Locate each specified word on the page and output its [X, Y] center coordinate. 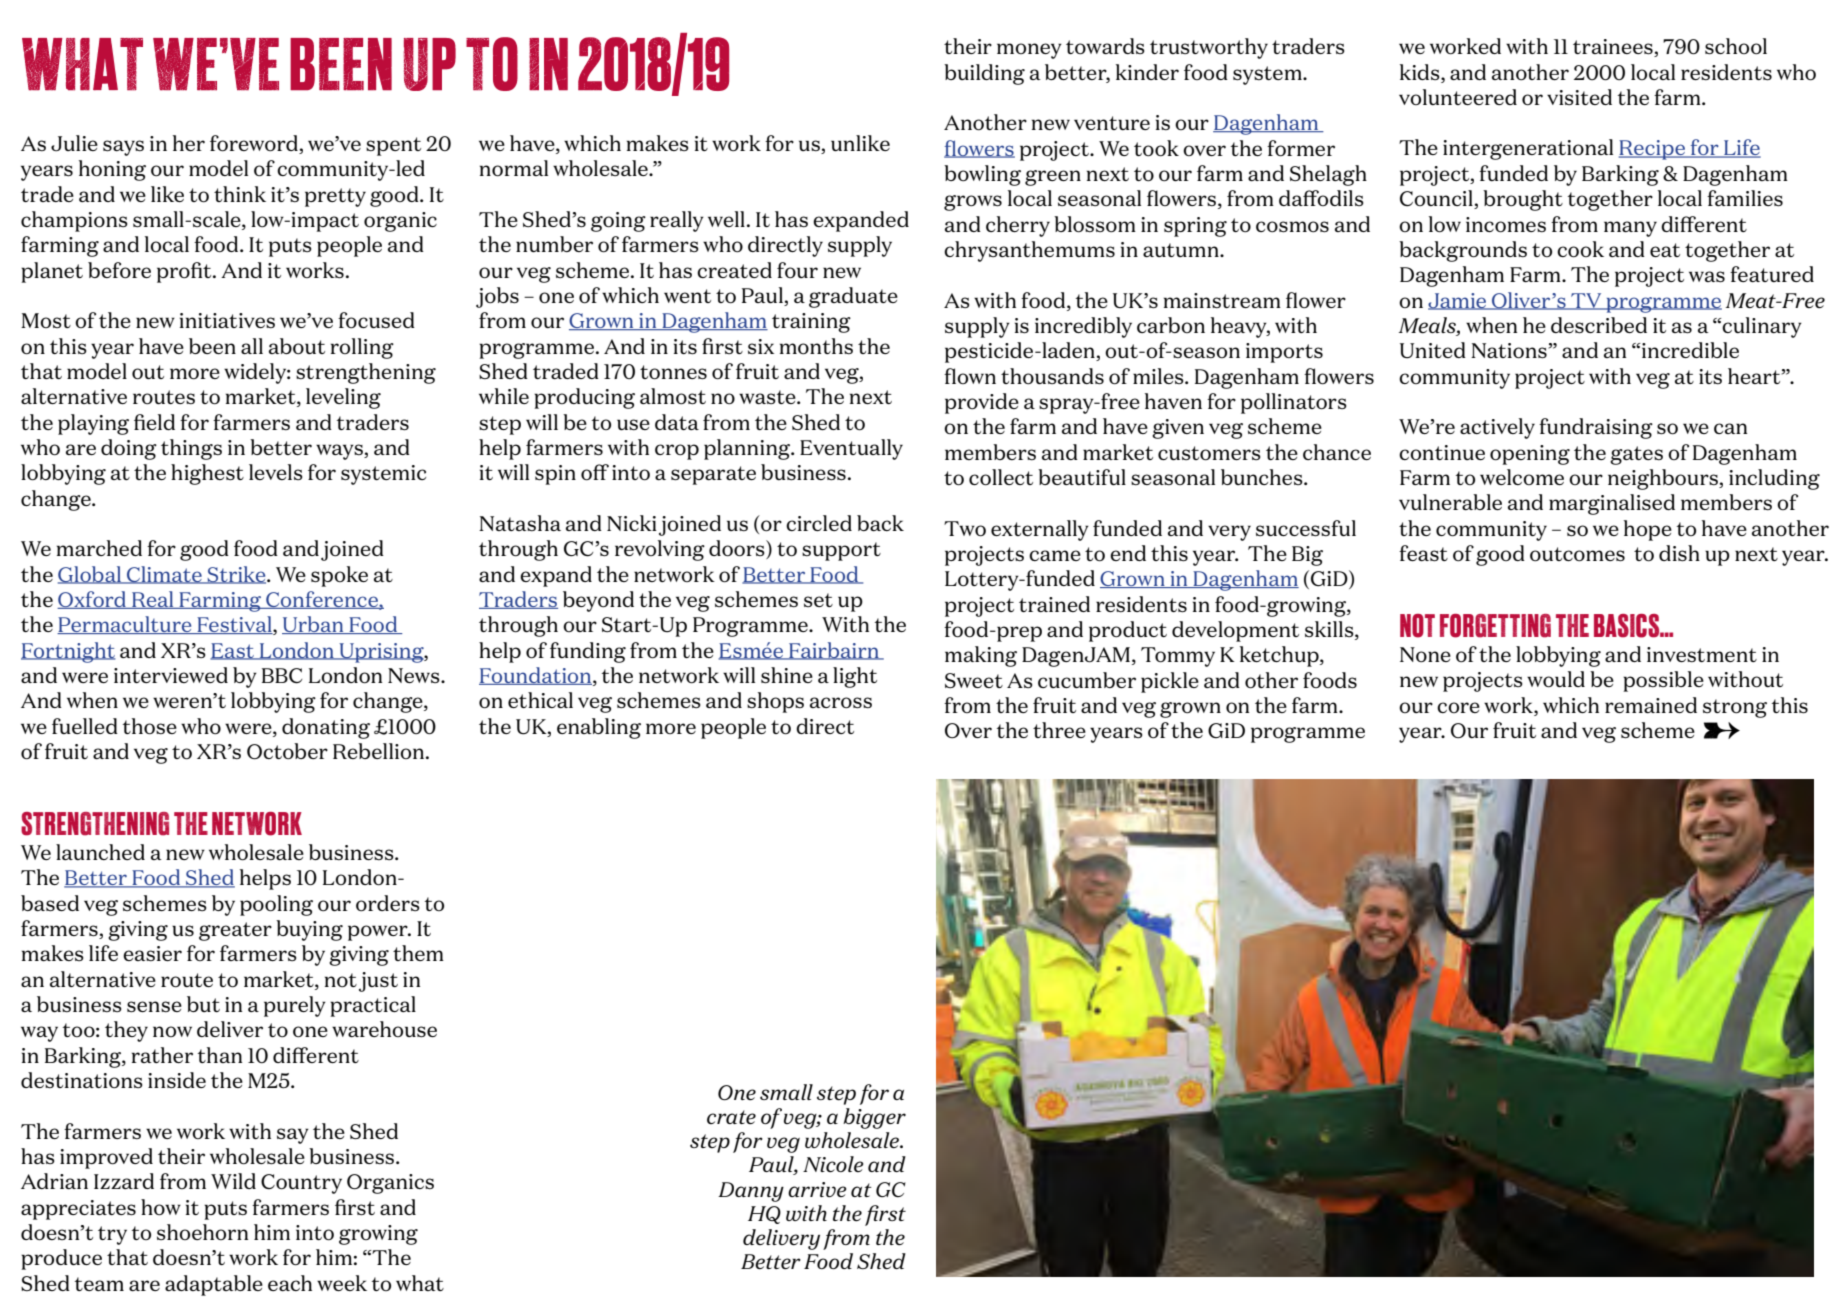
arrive [817, 1189]
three [1059, 730]
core [1458, 707]
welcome [1522, 477]
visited [1579, 97]
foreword [255, 144]
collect [1001, 477]
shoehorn [202, 1232]
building [984, 74]
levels [276, 472]
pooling [276, 905]
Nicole [833, 1164]
